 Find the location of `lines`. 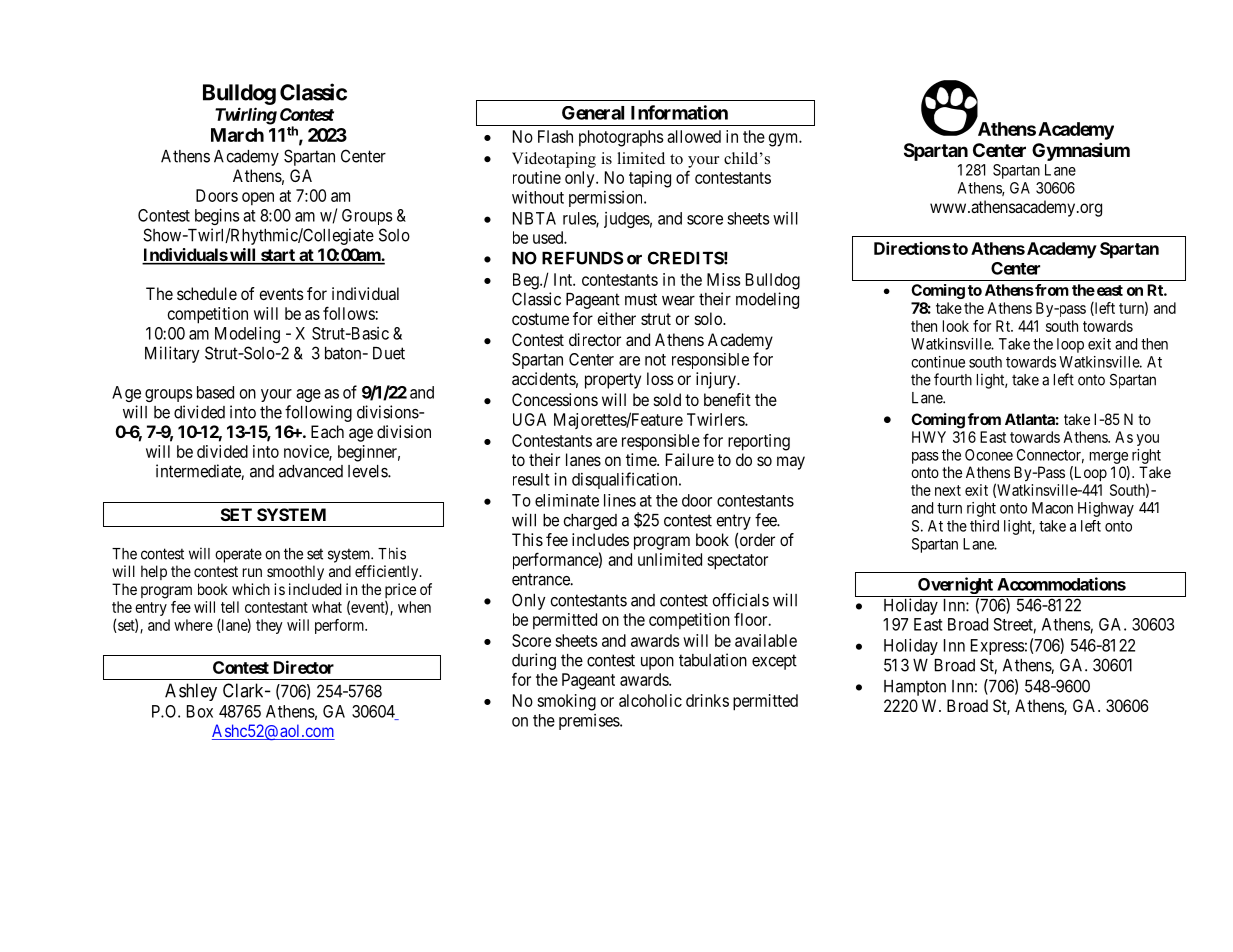

lines is located at coordinates (620, 500).
